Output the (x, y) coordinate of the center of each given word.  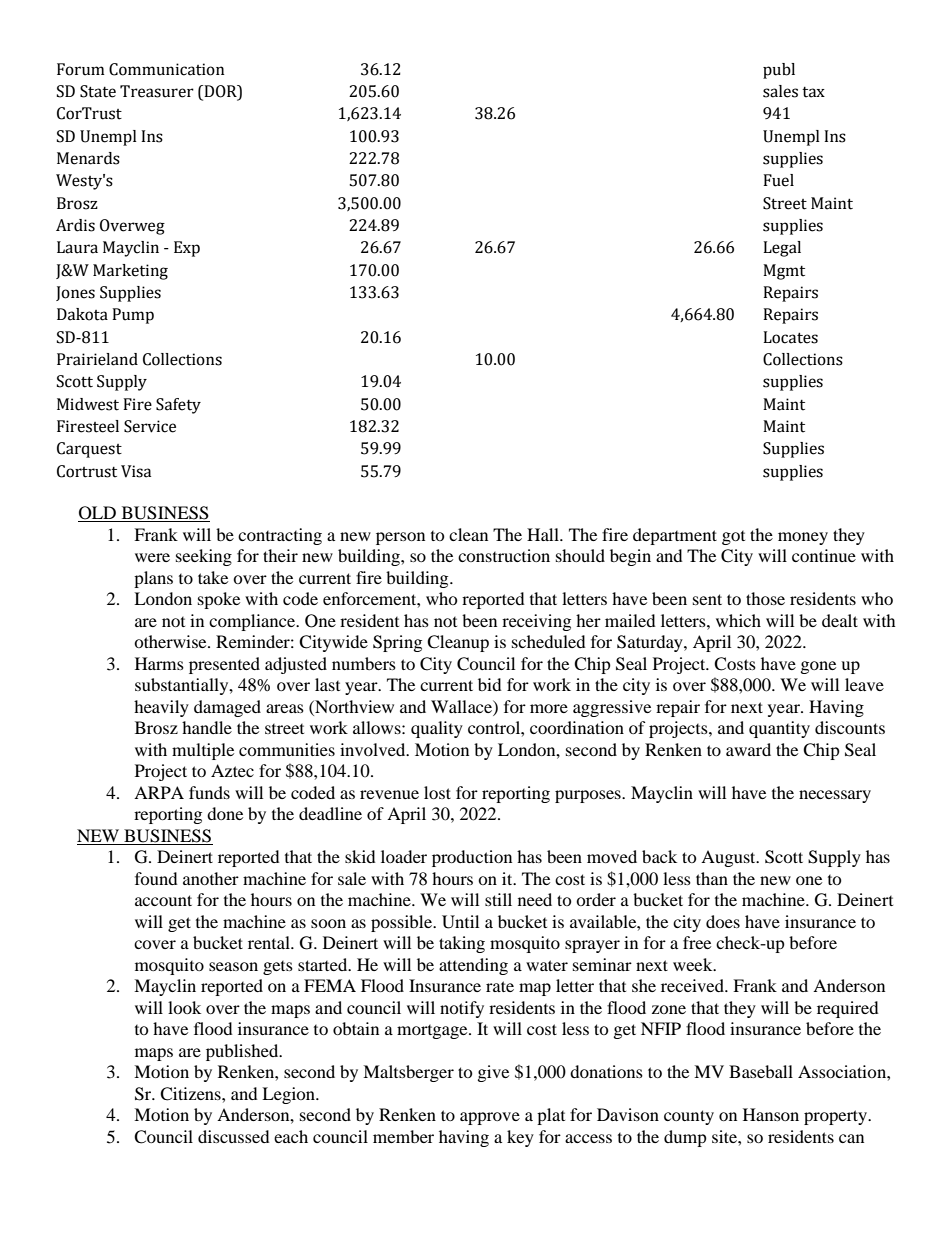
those (765, 598)
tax (813, 92)
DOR (220, 92)
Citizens (191, 1094)
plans (153, 579)
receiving (536, 622)
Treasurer (157, 91)
